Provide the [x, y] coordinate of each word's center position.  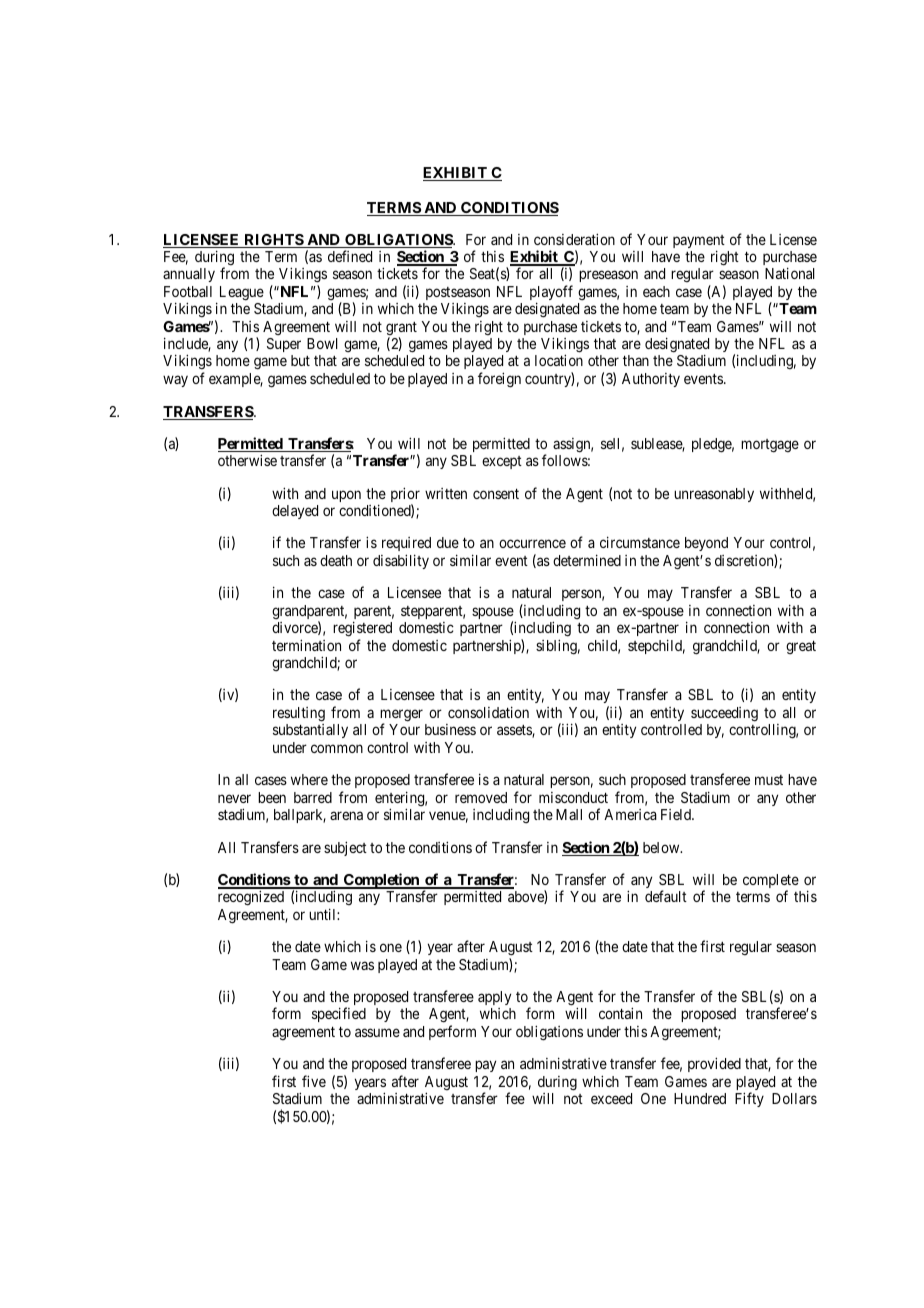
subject [345, 848]
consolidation [488, 712]
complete [771, 882]
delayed [295, 512]
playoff [551, 294]
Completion [381, 881]
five [314, 1081]
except [502, 462]
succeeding [724, 714]
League [242, 293]
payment [699, 243]
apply [494, 998]
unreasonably [714, 495]
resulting [299, 714]
